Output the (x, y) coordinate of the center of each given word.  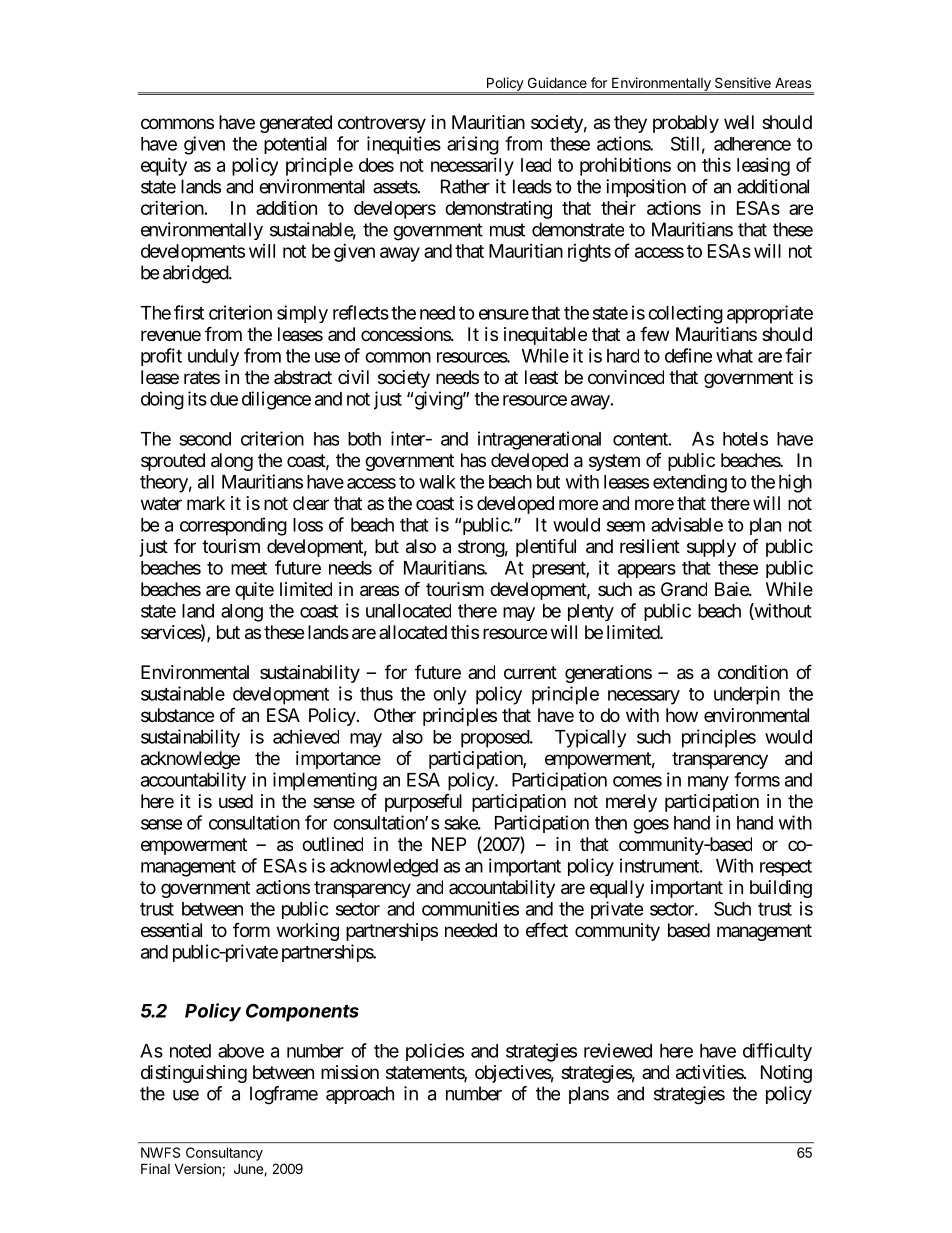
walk (437, 482)
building (781, 889)
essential (171, 930)
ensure (504, 314)
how (682, 715)
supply (711, 548)
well (739, 122)
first (189, 312)
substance (177, 715)
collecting (685, 314)
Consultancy (224, 1154)
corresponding (233, 526)
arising (473, 145)
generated (296, 124)
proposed (496, 739)
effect (547, 929)
